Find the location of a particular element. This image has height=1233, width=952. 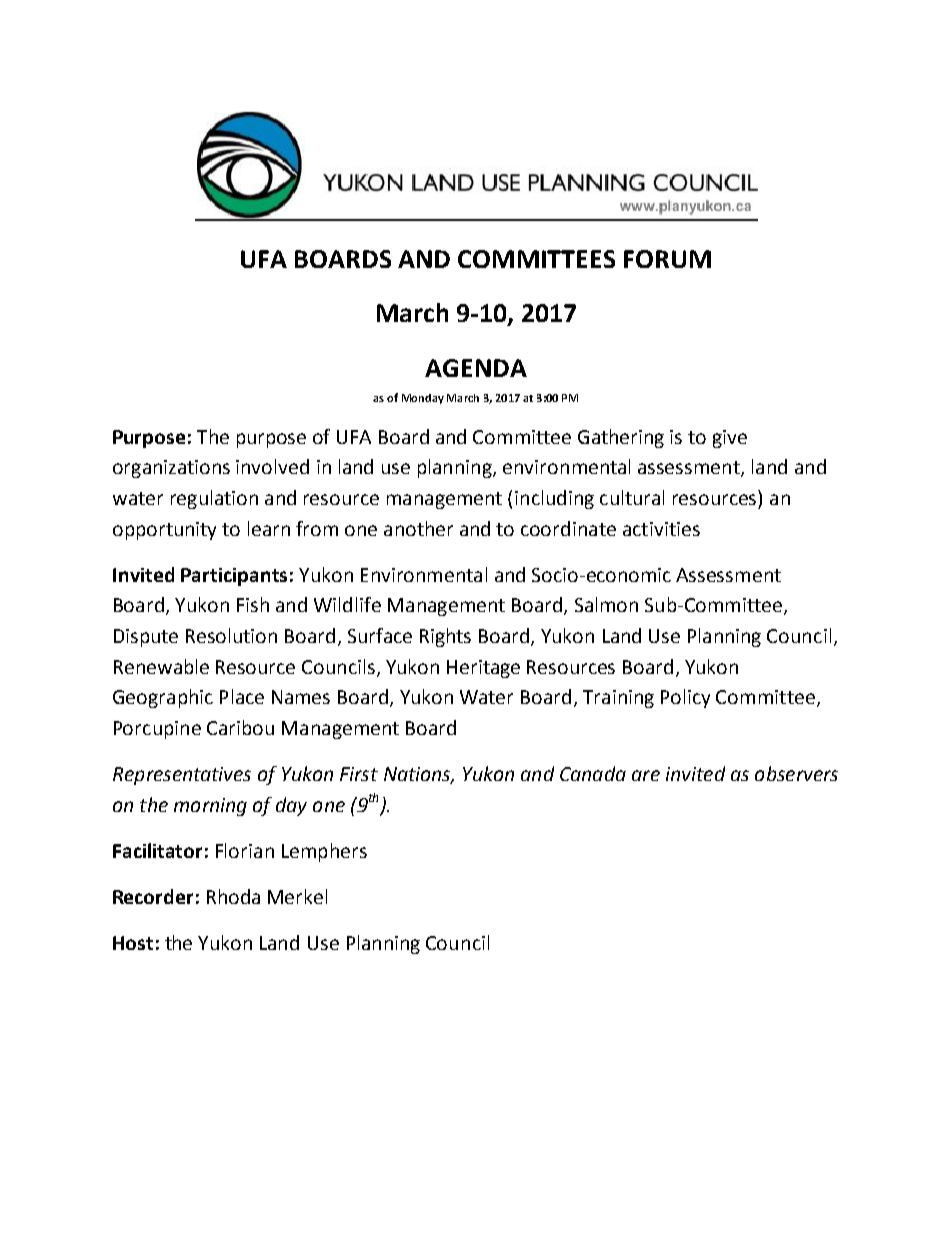

Place is located at coordinates (242, 696).
